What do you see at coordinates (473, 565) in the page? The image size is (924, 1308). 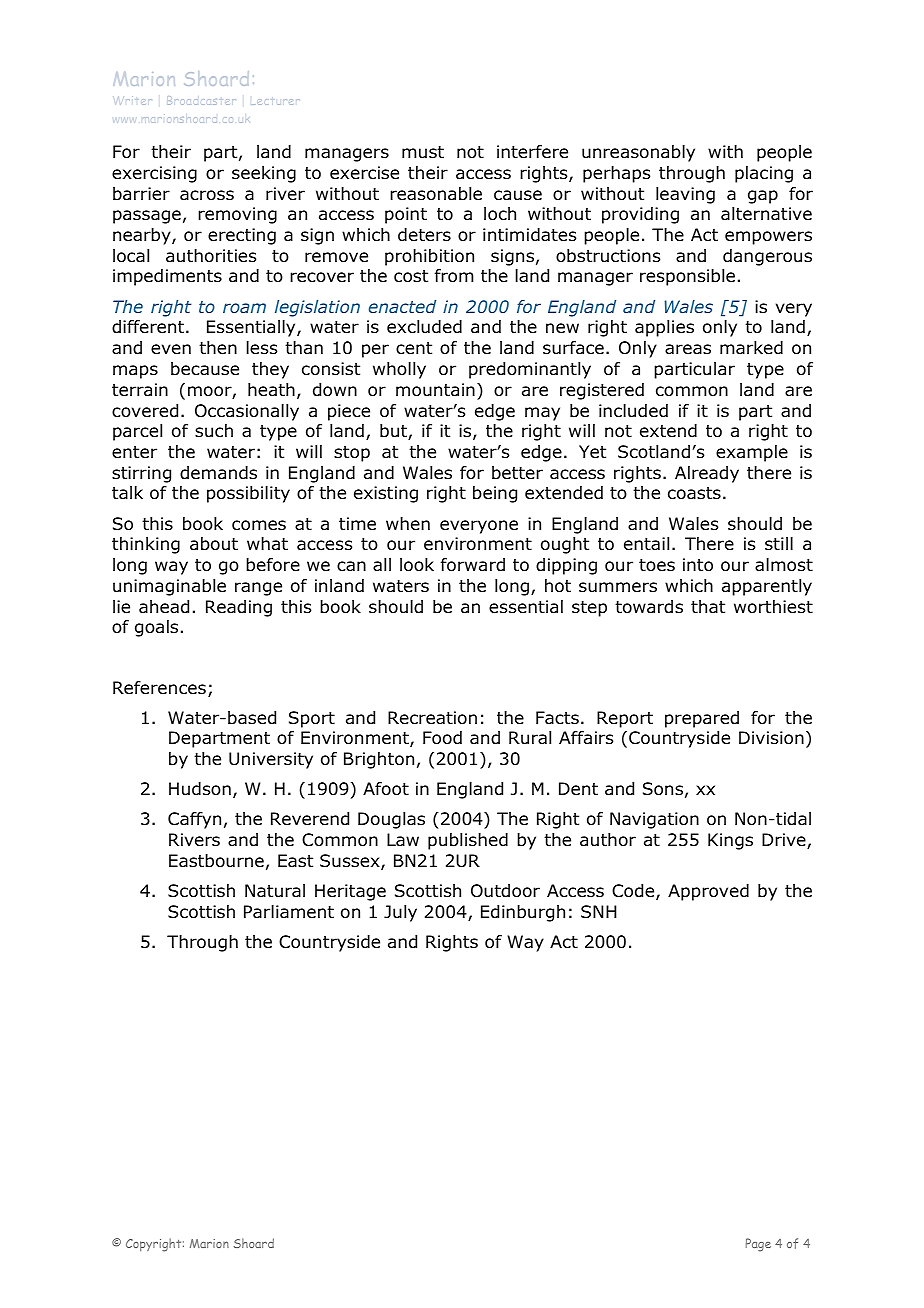 I see `forward` at bounding box center [473, 565].
